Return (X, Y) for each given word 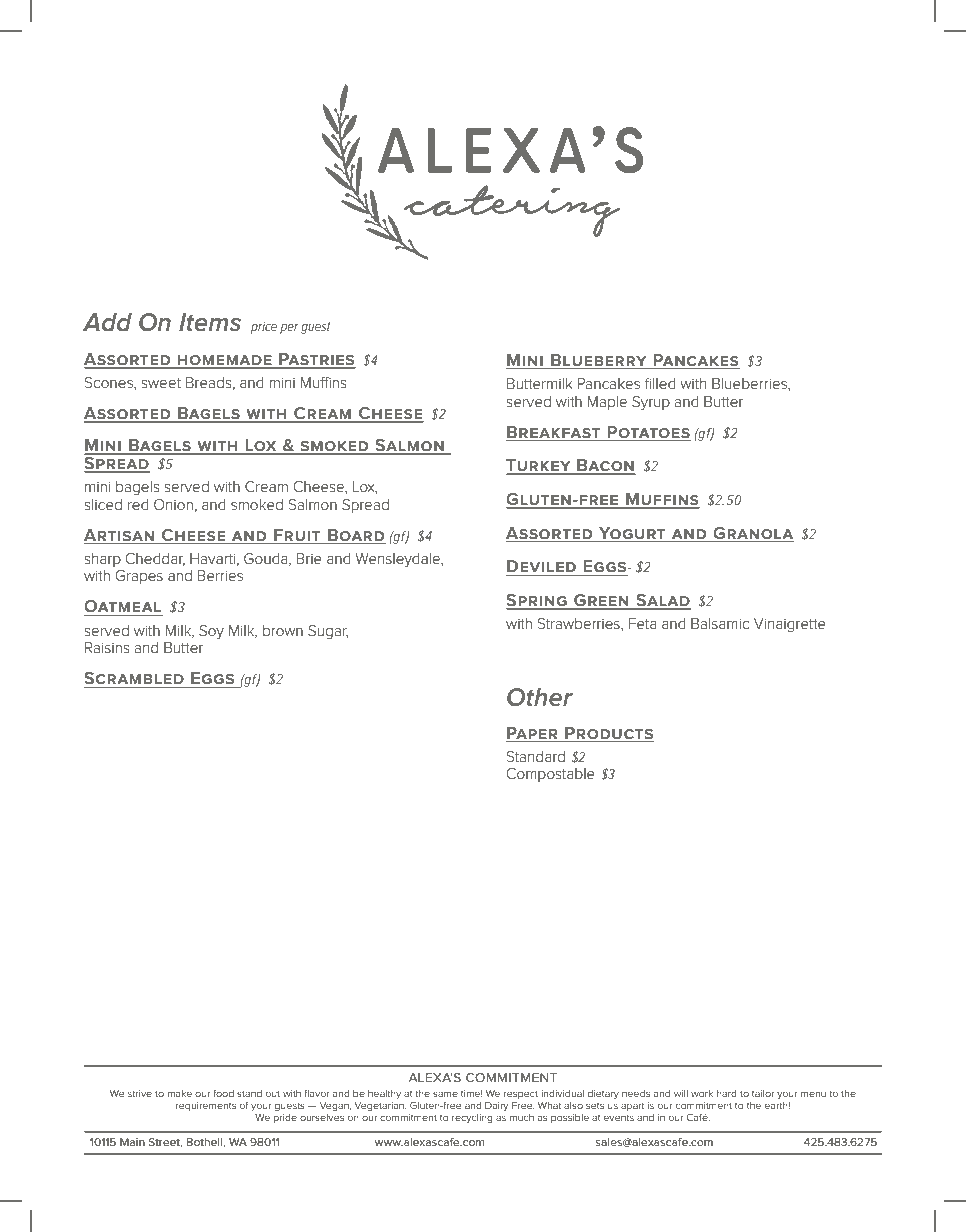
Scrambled (135, 679)
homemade (225, 361)
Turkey (539, 466)
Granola (753, 533)
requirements (206, 1106)
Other (540, 697)
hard (727, 1093)
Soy (211, 632)
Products (609, 733)
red (138, 504)
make (179, 1093)
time (471, 1093)
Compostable (551, 775)
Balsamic (720, 623)
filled (660, 383)
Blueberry (598, 360)
